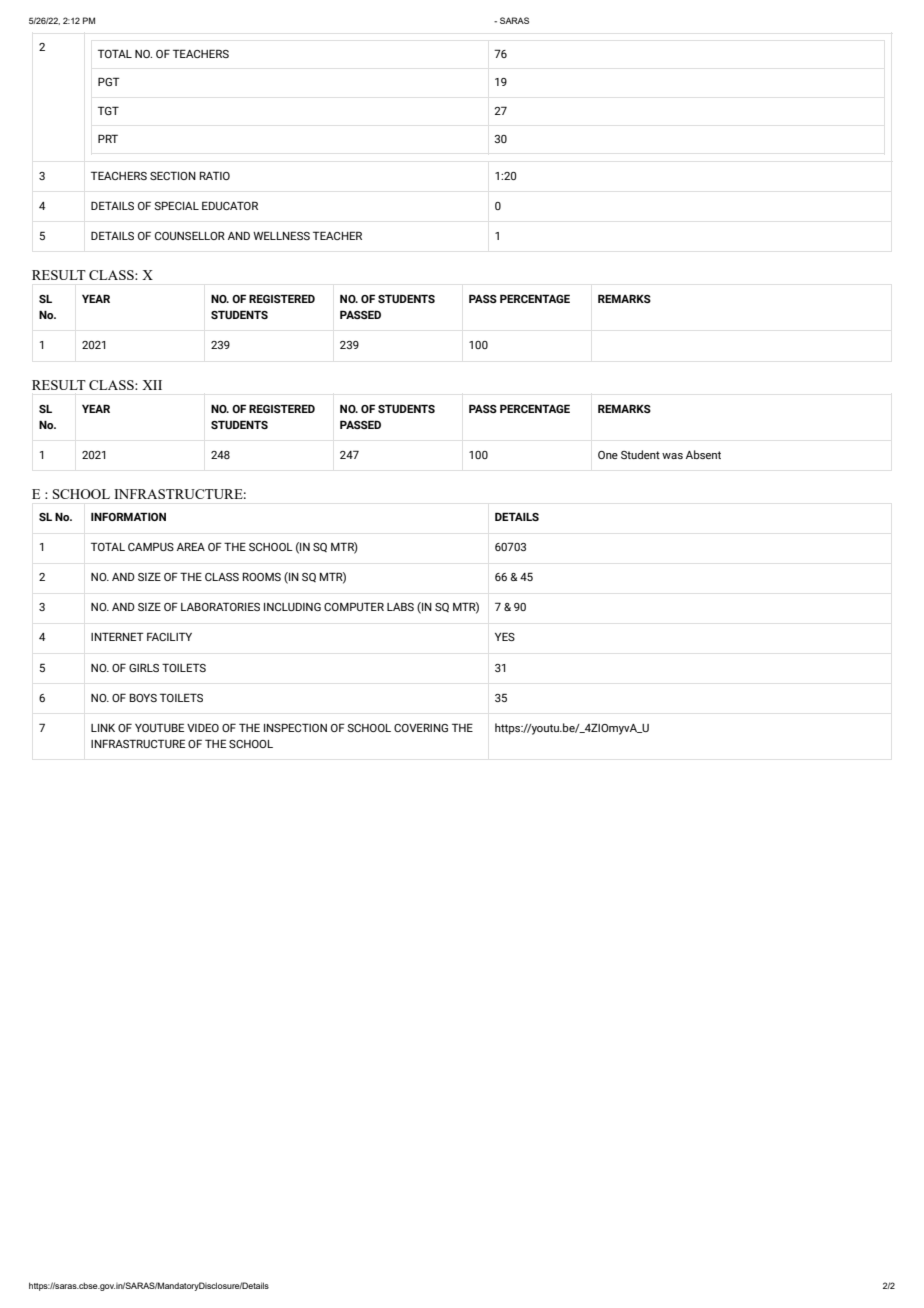 The width and height of the screenshot is (924, 1308). Describe the element at coordinates (400, 606) in the screenshot. I see `LABS` at that location.
